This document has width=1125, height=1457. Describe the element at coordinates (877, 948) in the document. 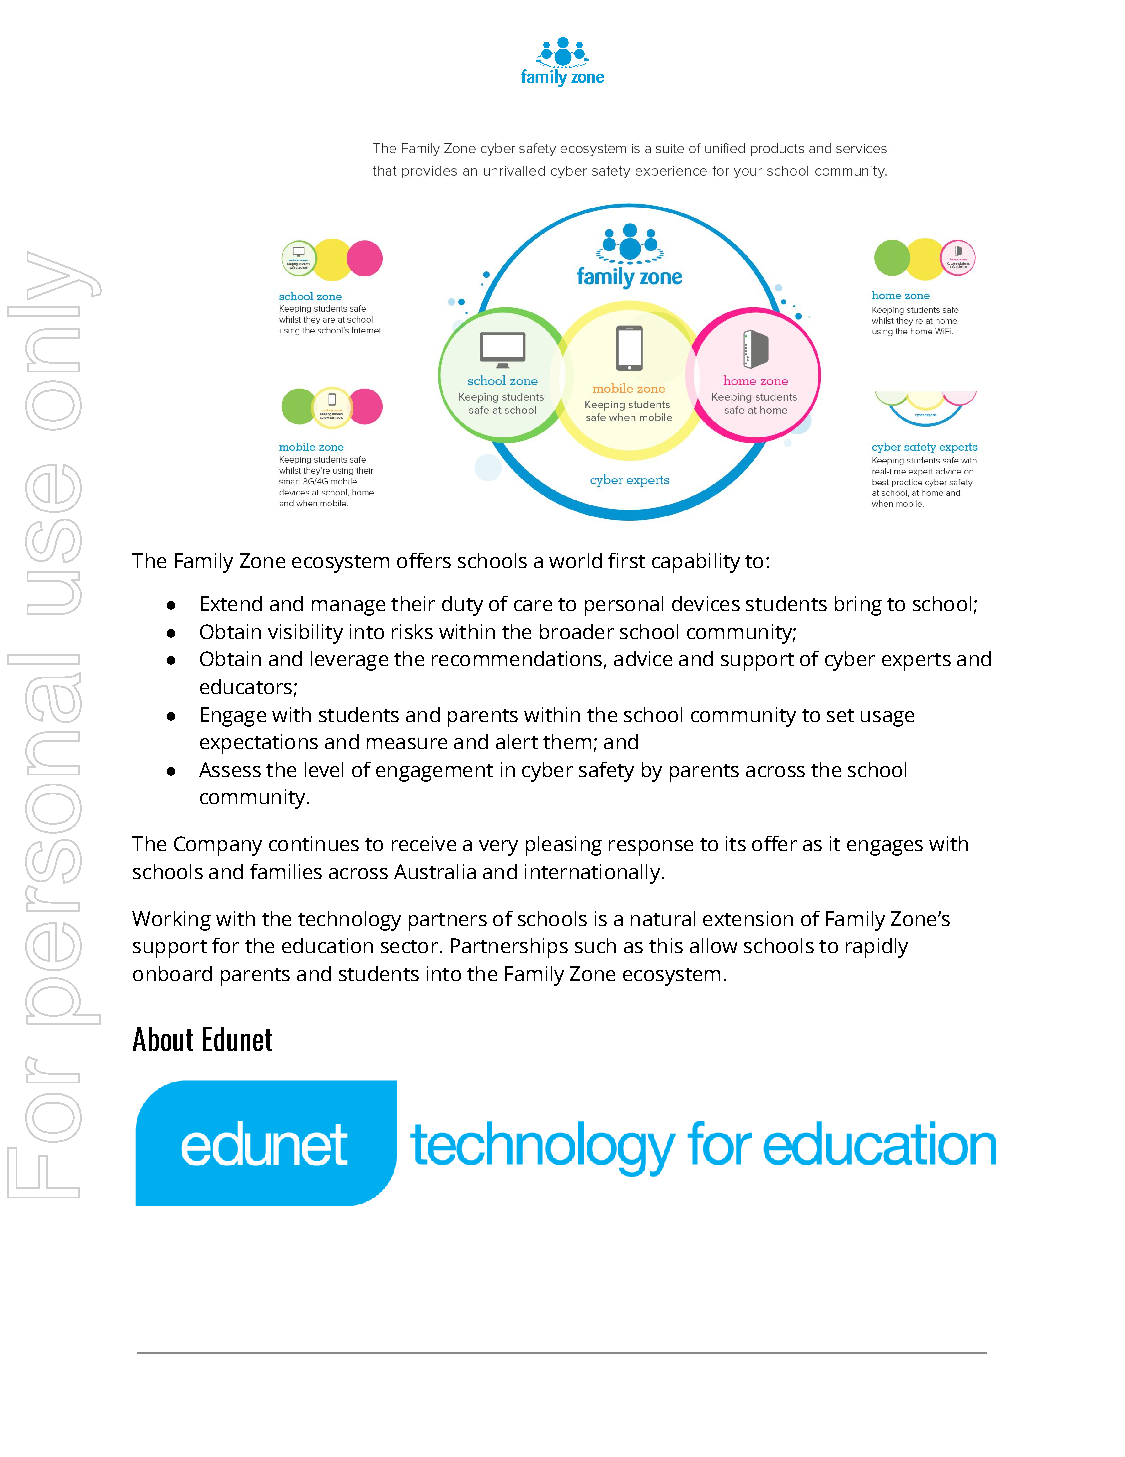

I see `rapidly` at that location.
